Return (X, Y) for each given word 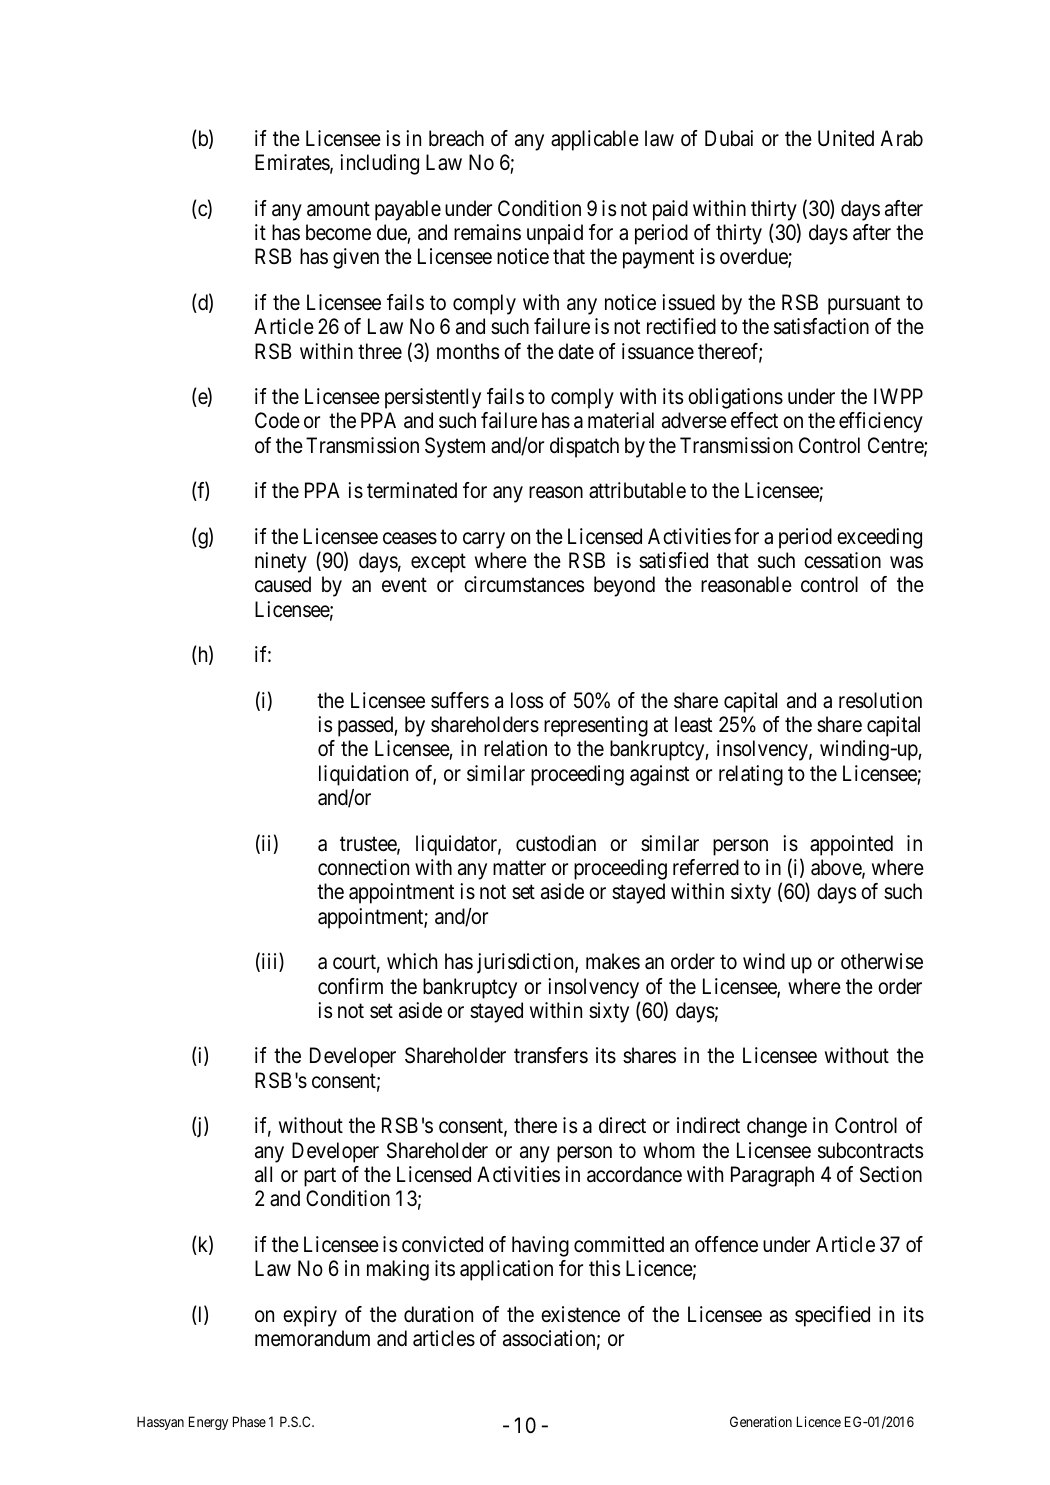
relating (751, 775)
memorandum (312, 1338)
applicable (595, 140)
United (846, 138)
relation (515, 748)
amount (338, 209)
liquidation (363, 775)
